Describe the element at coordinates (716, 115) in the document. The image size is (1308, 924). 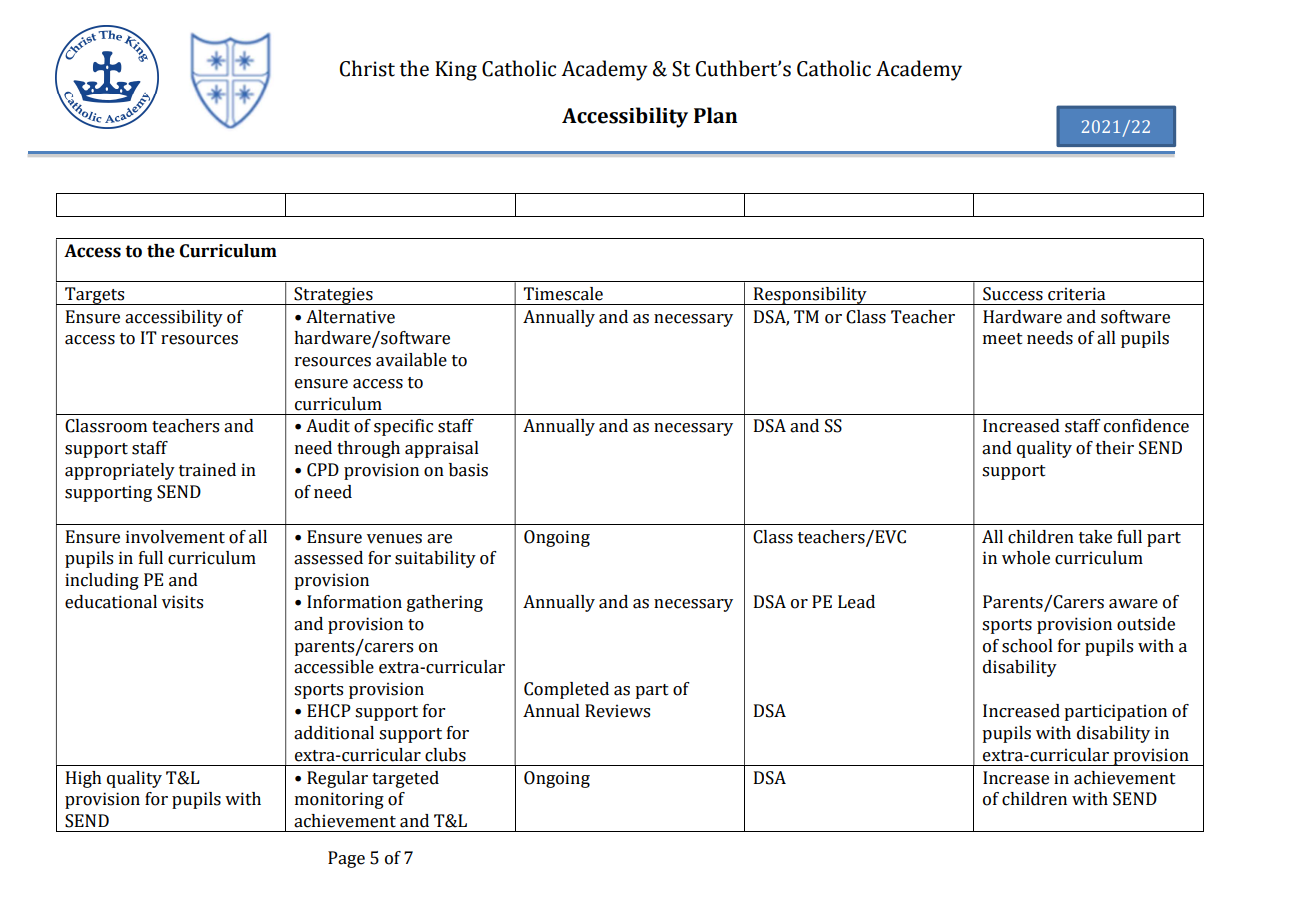
I see `Plan` at that location.
